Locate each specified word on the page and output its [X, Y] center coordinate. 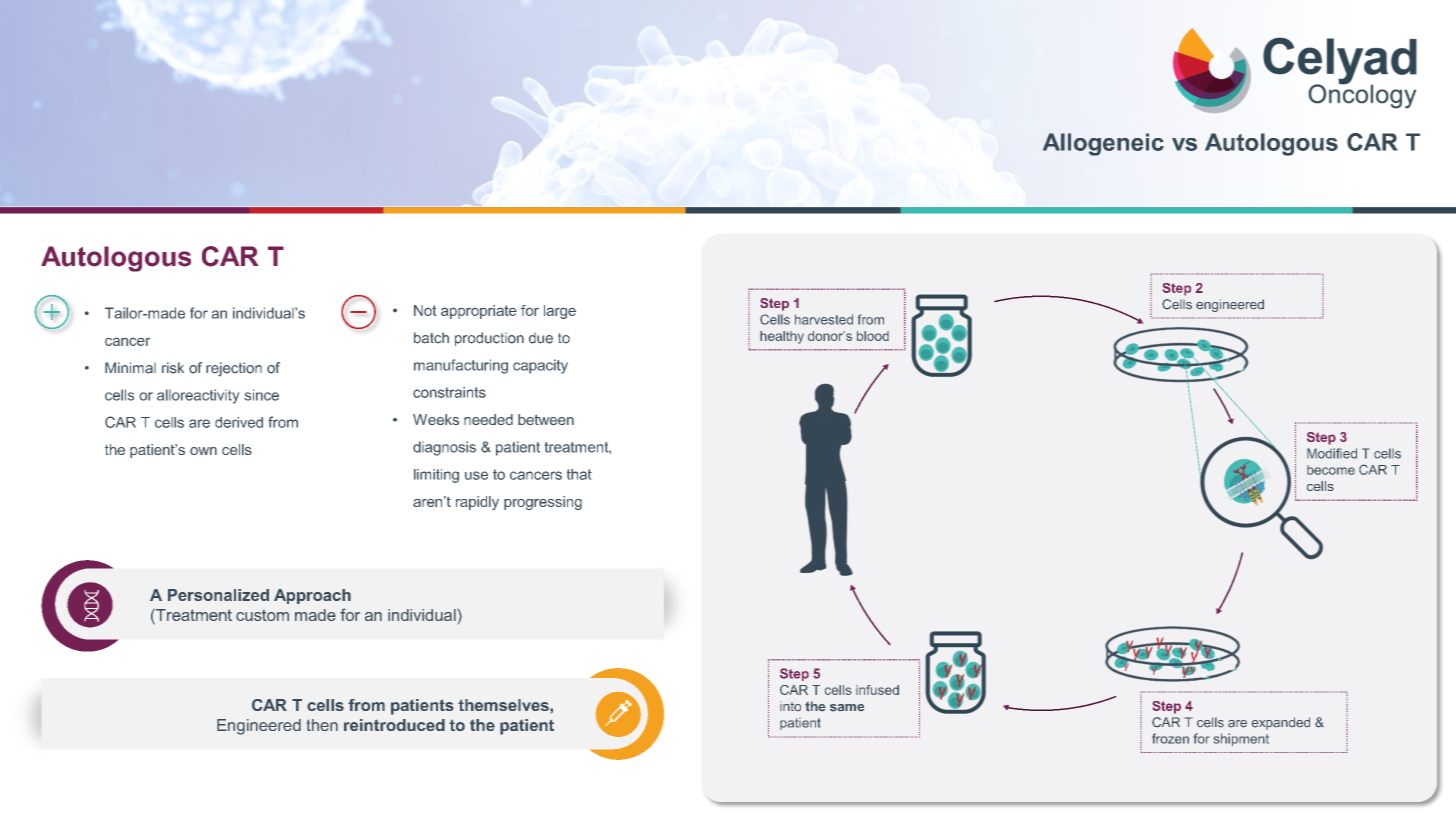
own [203, 451]
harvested [824, 319]
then [322, 725]
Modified [1332, 453]
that [579, 474]
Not [425, 310]
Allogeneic [1103, 144]
